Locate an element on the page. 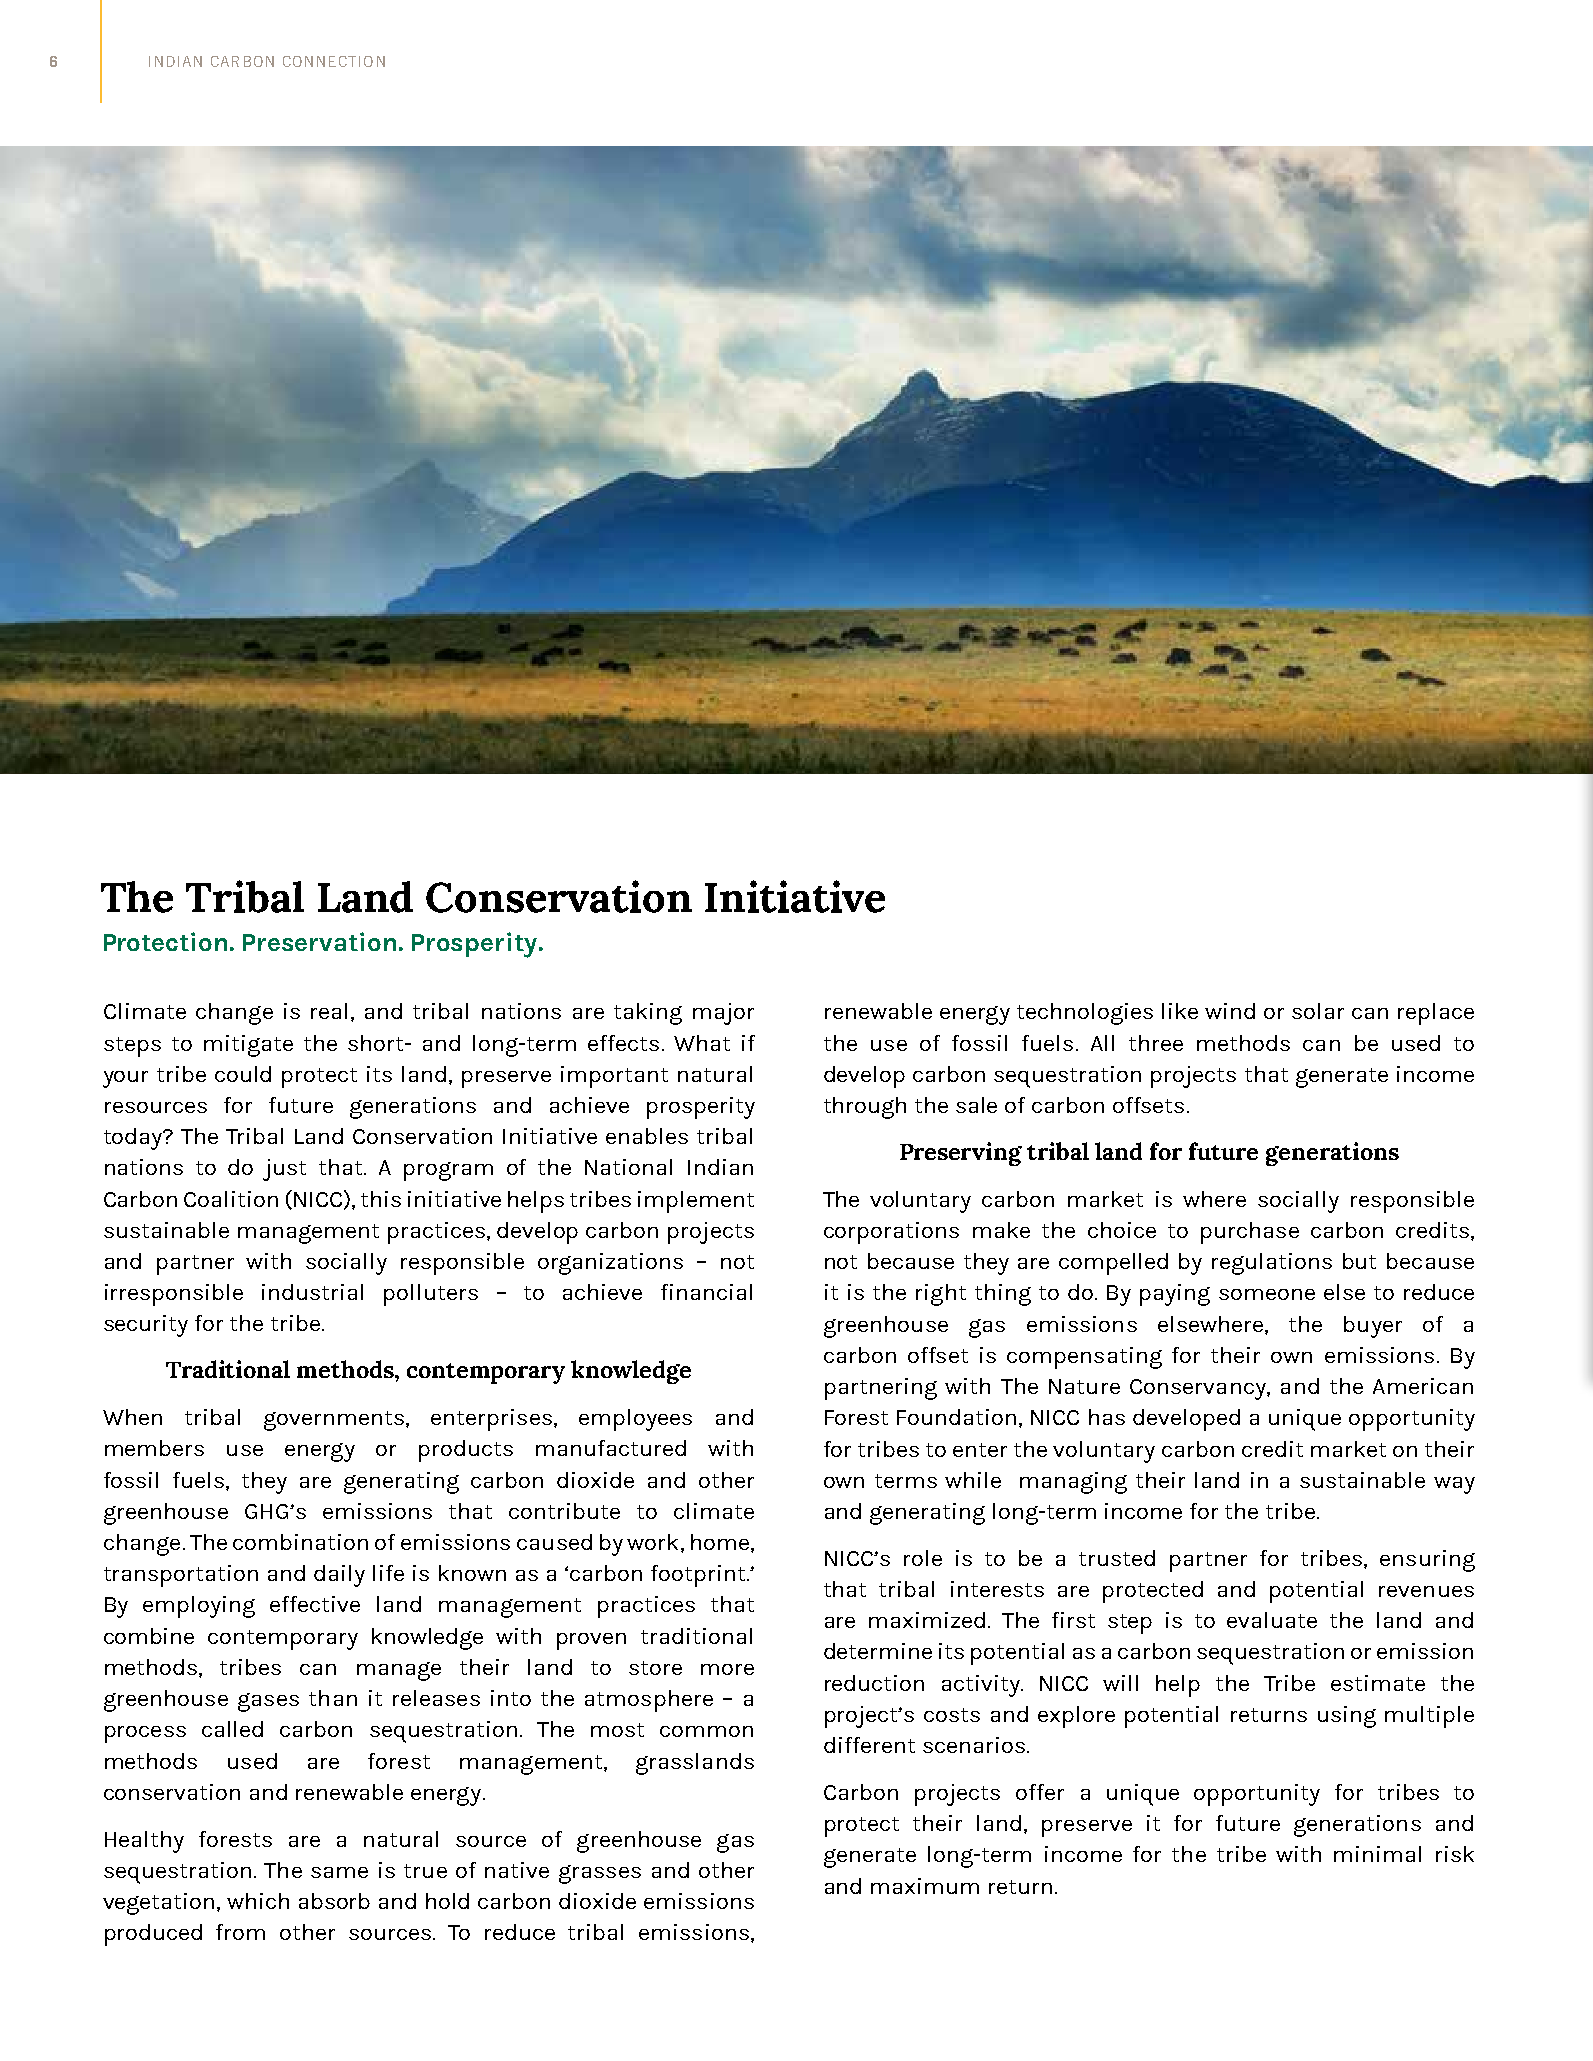  What is located at coordinates (702, 1043).
